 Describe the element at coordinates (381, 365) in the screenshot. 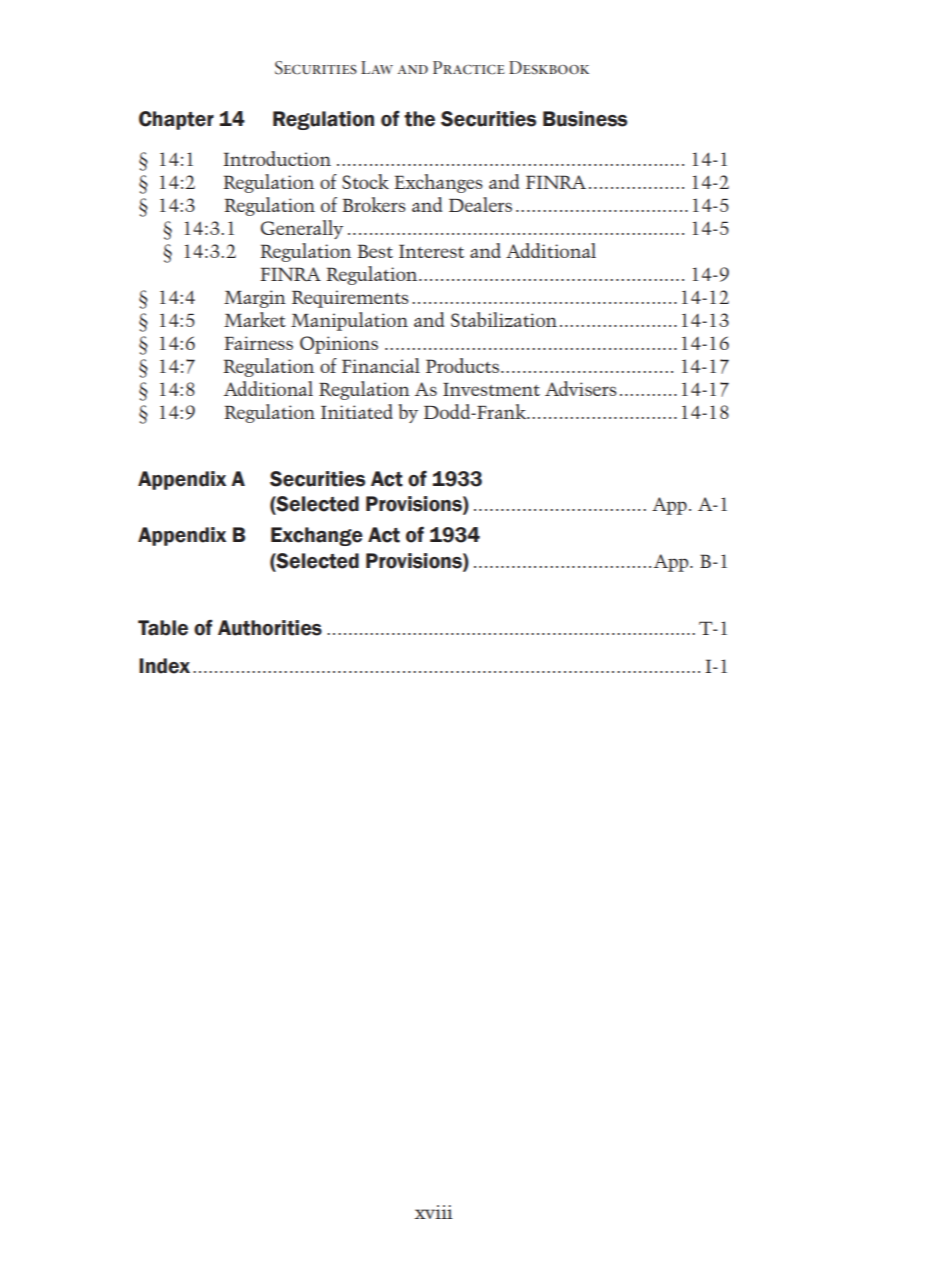

I see `Financial` at that location.
